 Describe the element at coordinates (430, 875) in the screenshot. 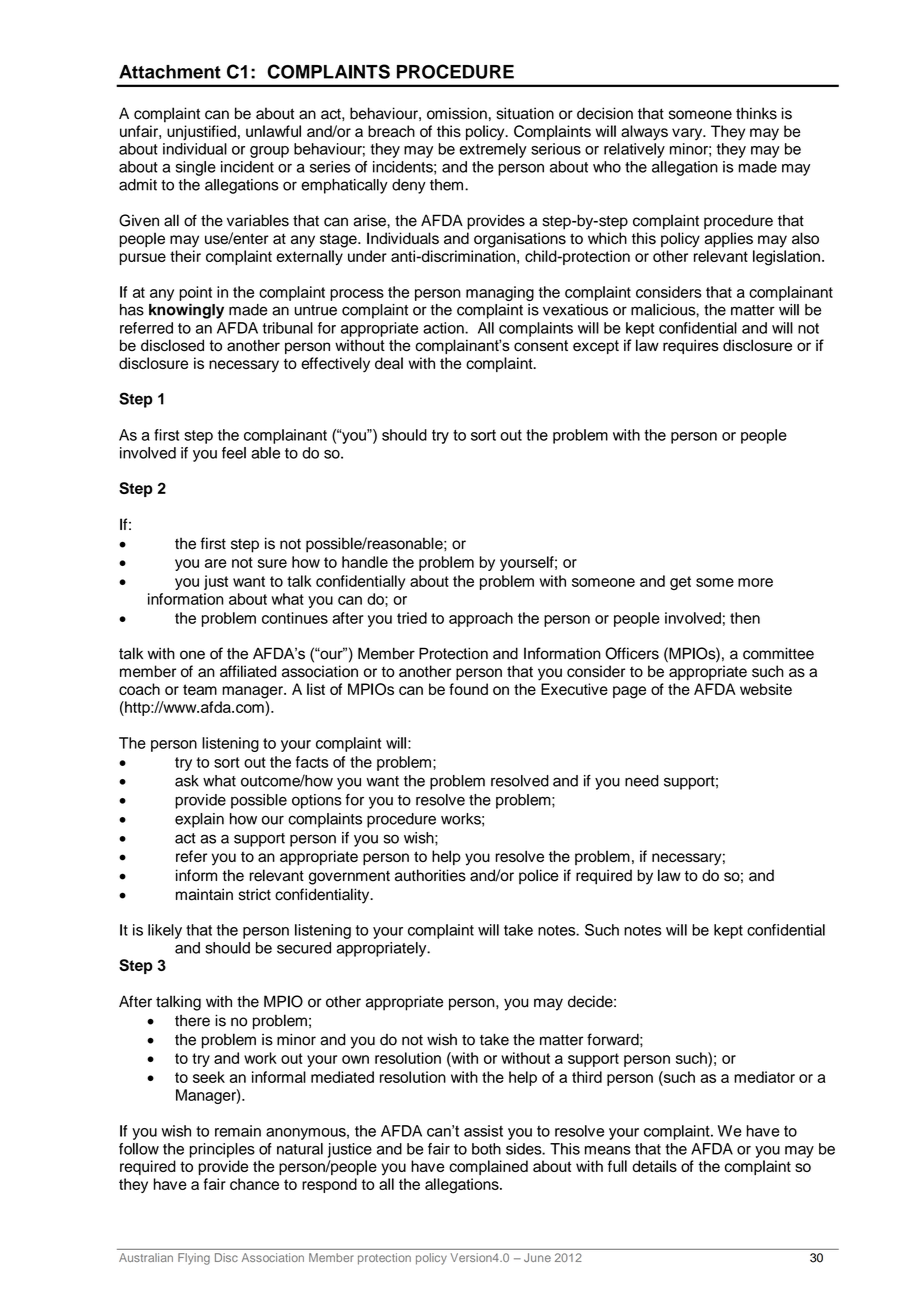

I see `authorities` at that location.
